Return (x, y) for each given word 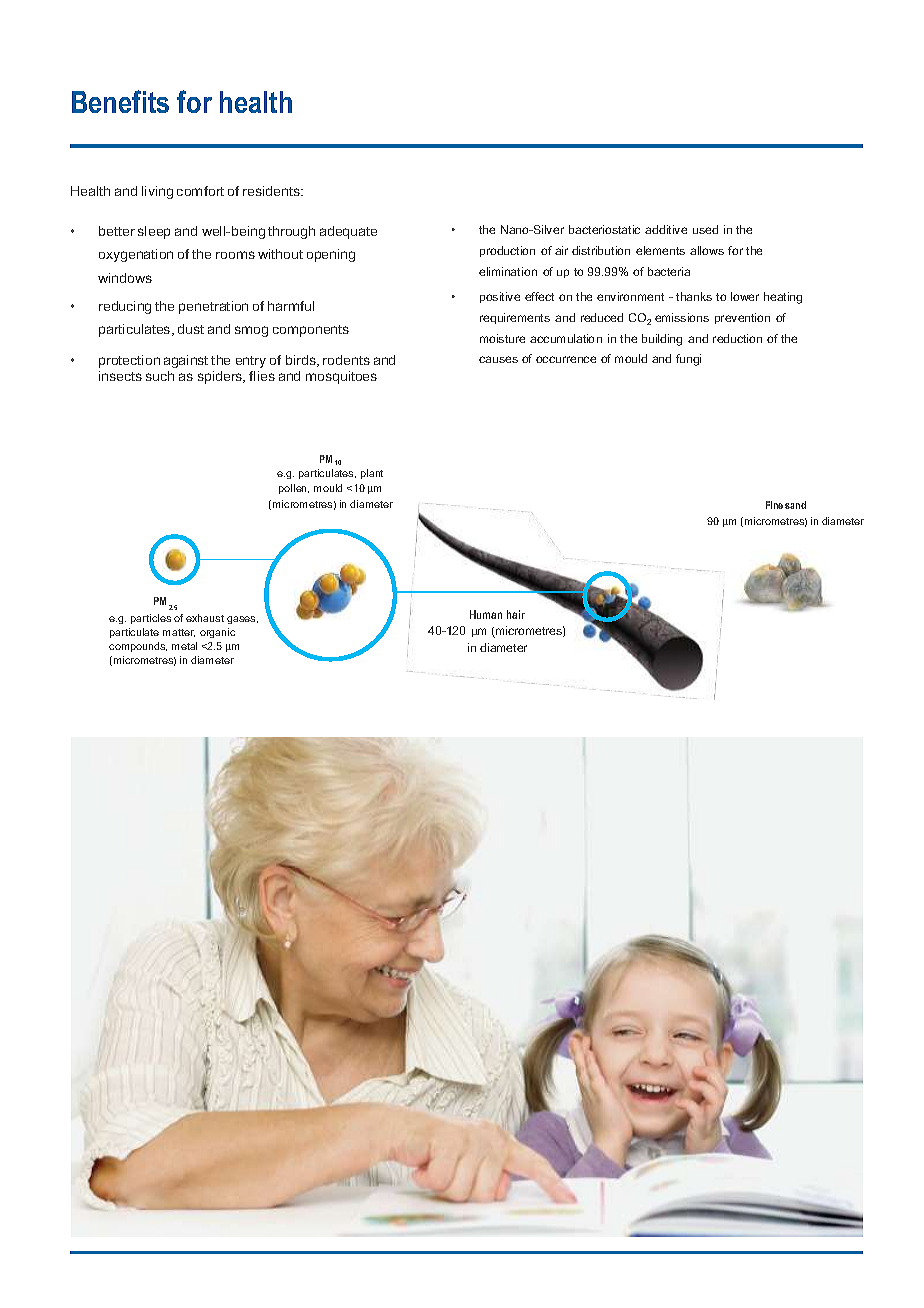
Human (486, 614)
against (186, 361)
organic (217, 633)
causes (498, 359)
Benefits (120, 101)
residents (272, 191)
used (705, 229)
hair (516, 614)
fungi (688, 360)
